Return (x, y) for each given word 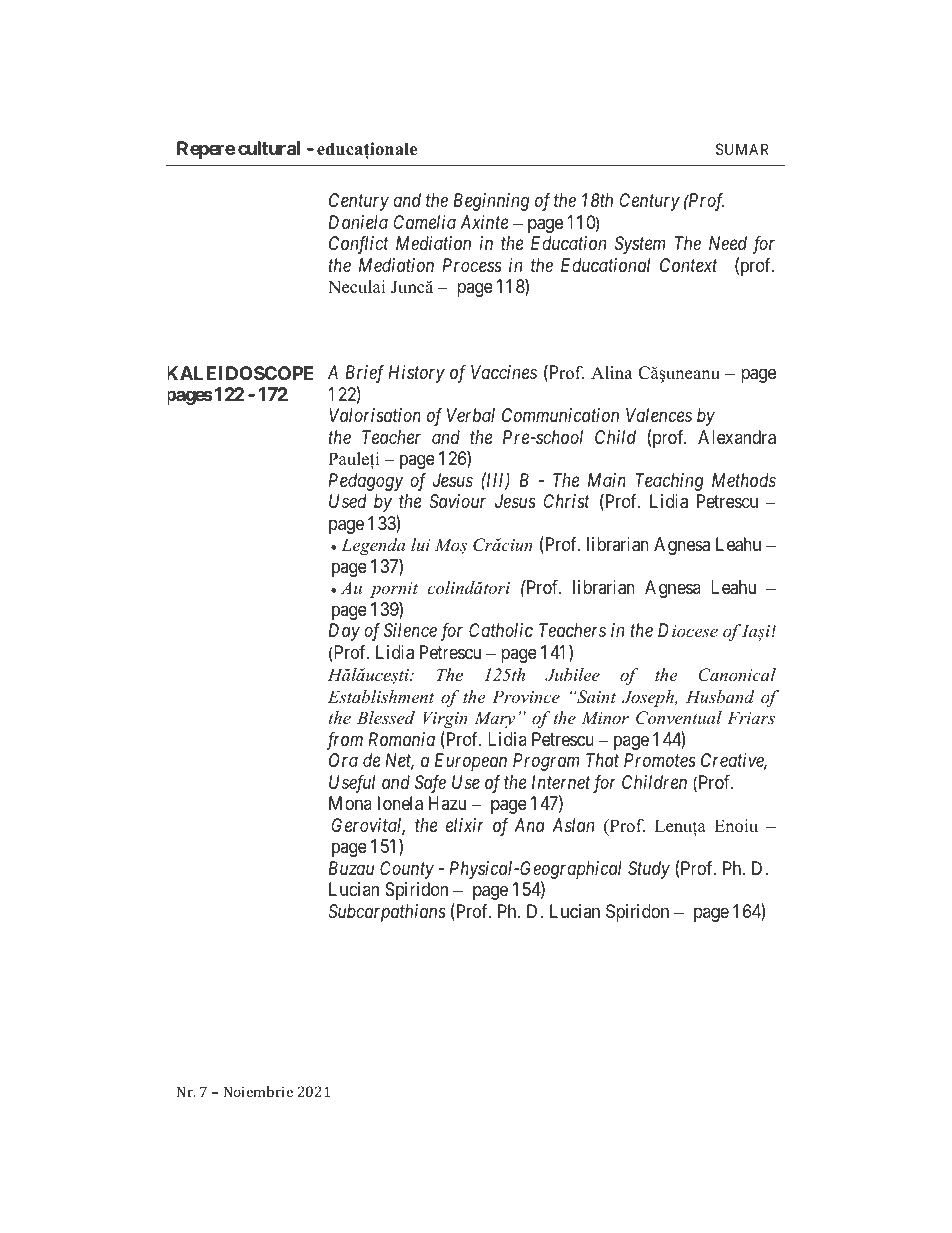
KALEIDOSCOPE (241, 373)
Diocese (688, 630)
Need (728, 243)
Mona (350, 803)
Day (344, 632)
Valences (659, 415)
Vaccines (504, 372)
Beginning (491, 202)
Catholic (501, 630)
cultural (269, 148)
